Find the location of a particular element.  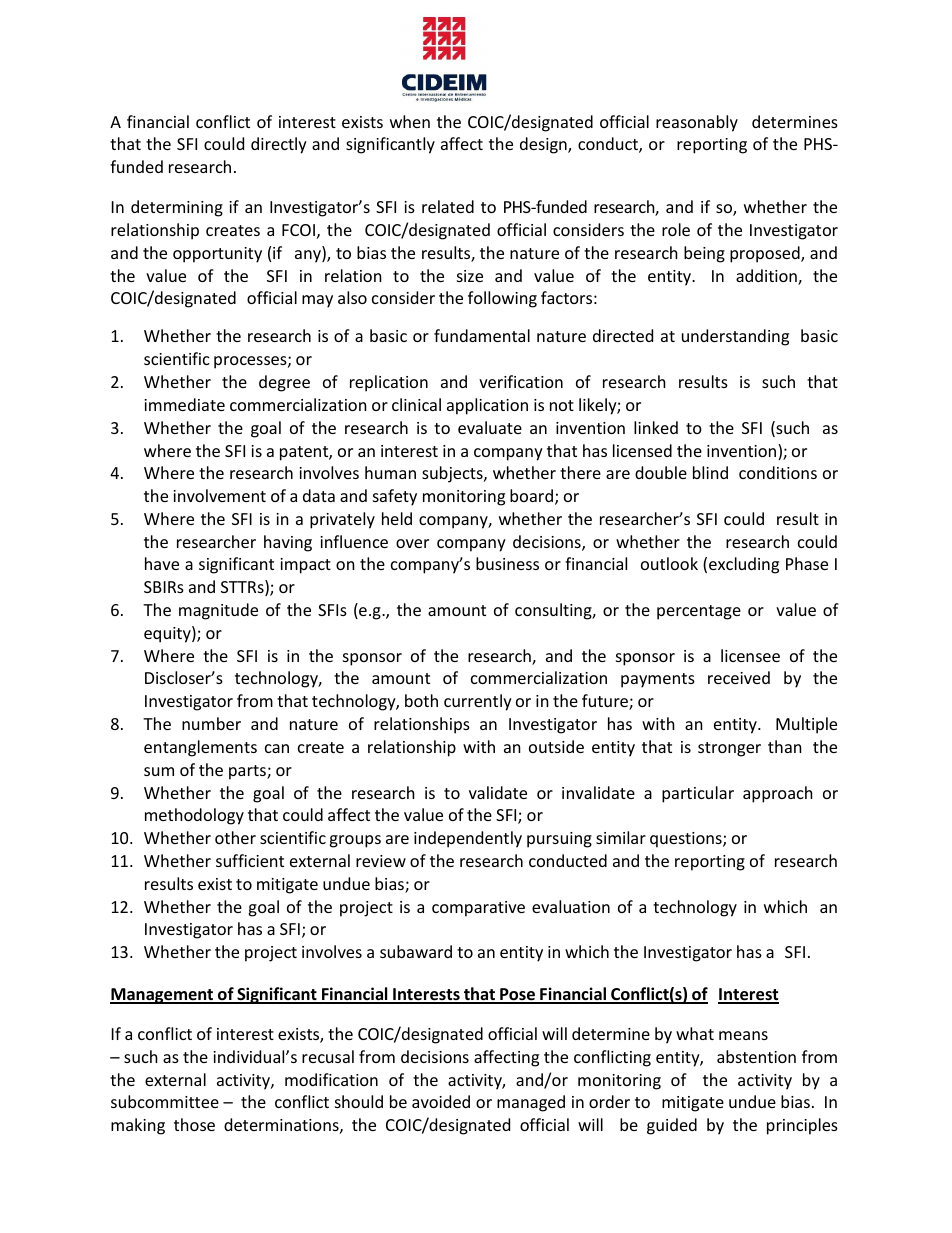

business is located at coordinates (507, 563).
